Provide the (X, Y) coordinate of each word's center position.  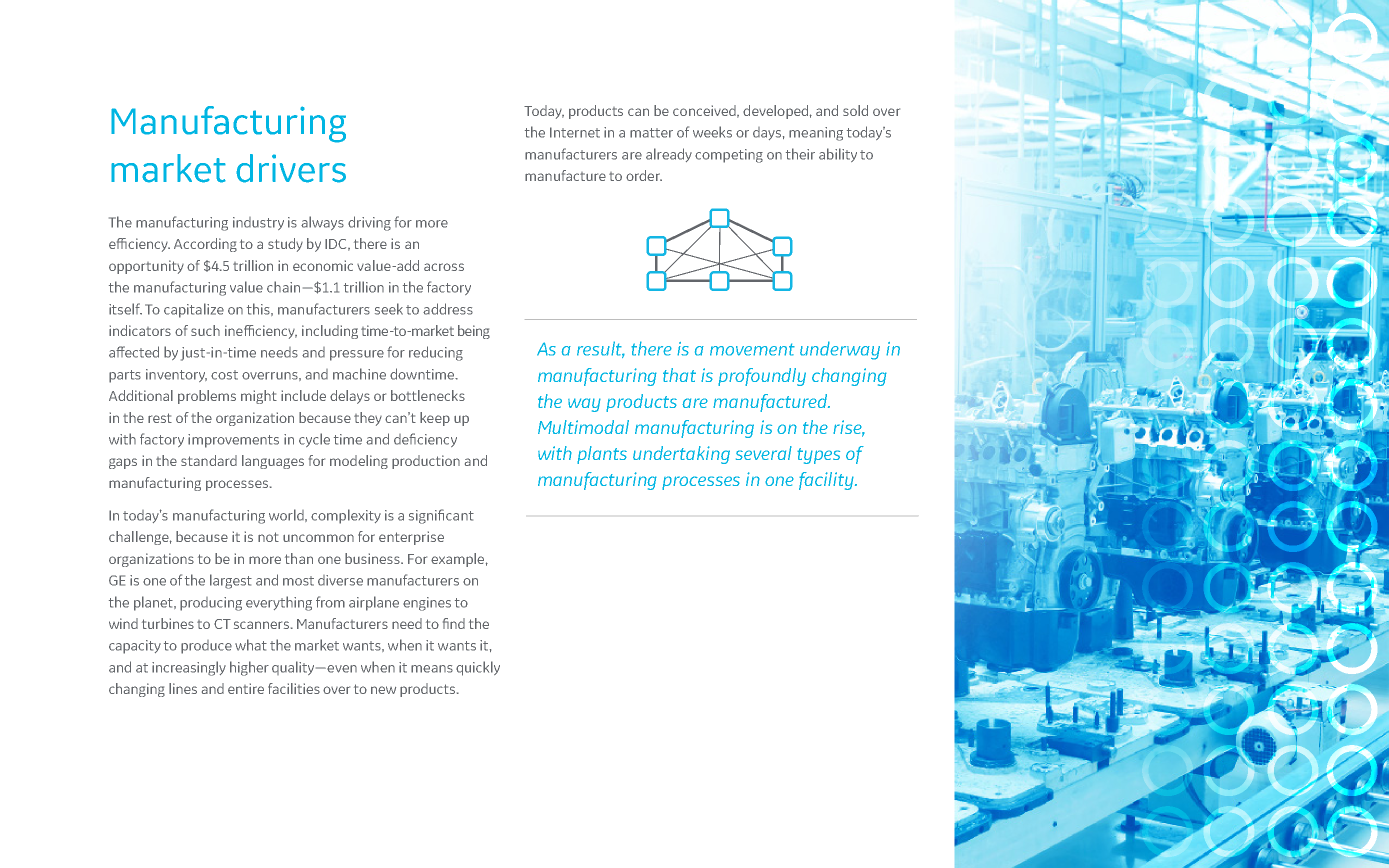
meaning (816, 134)
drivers (291, 168)
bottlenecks (428, 395)
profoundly (762, 377)
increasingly (189, 668)
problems (207, 397)
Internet (575, 132)
